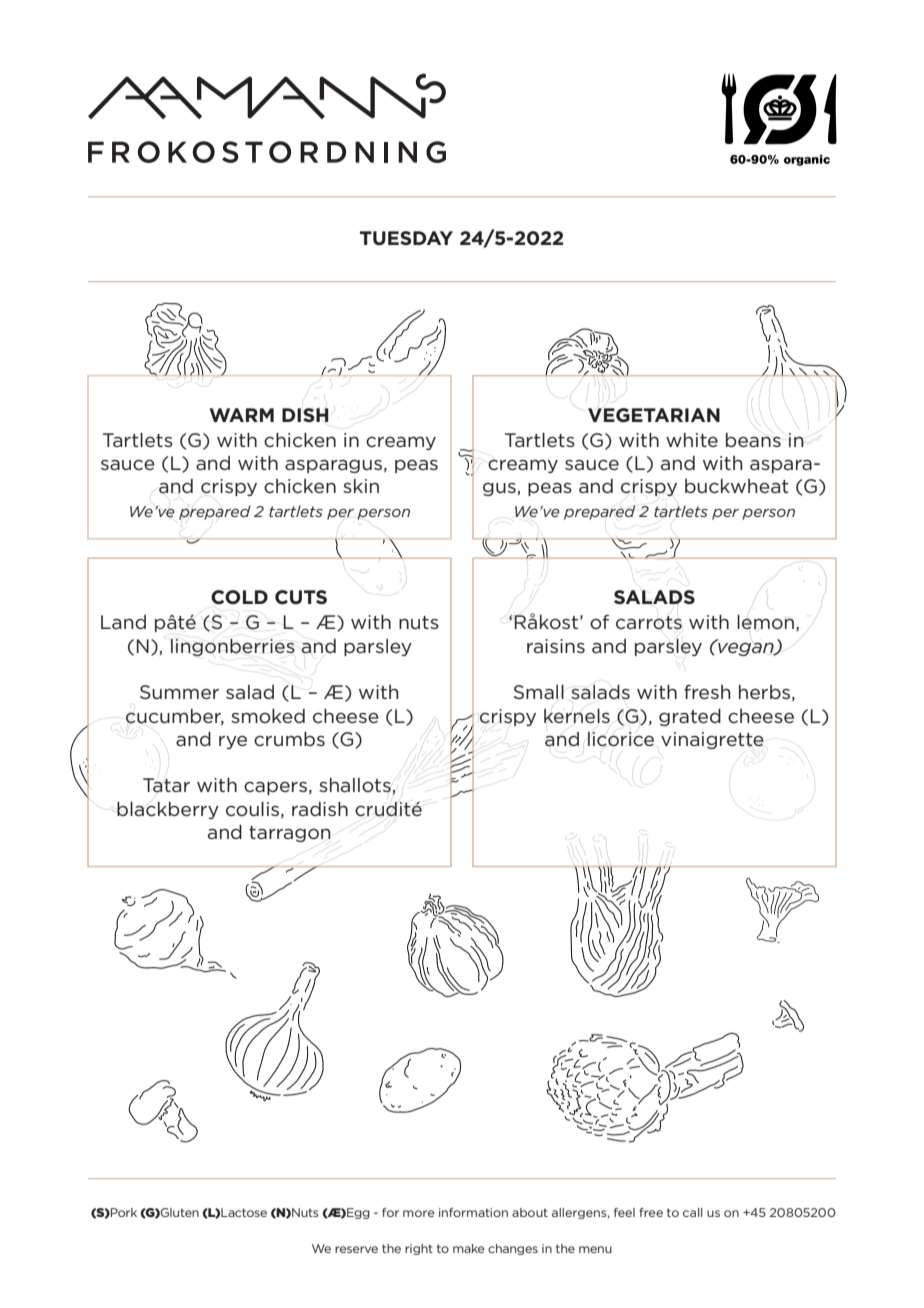  What do you see at coordinates (356, 1249) in the document?
I see `reserve` at bounding box center [356, 1249].
